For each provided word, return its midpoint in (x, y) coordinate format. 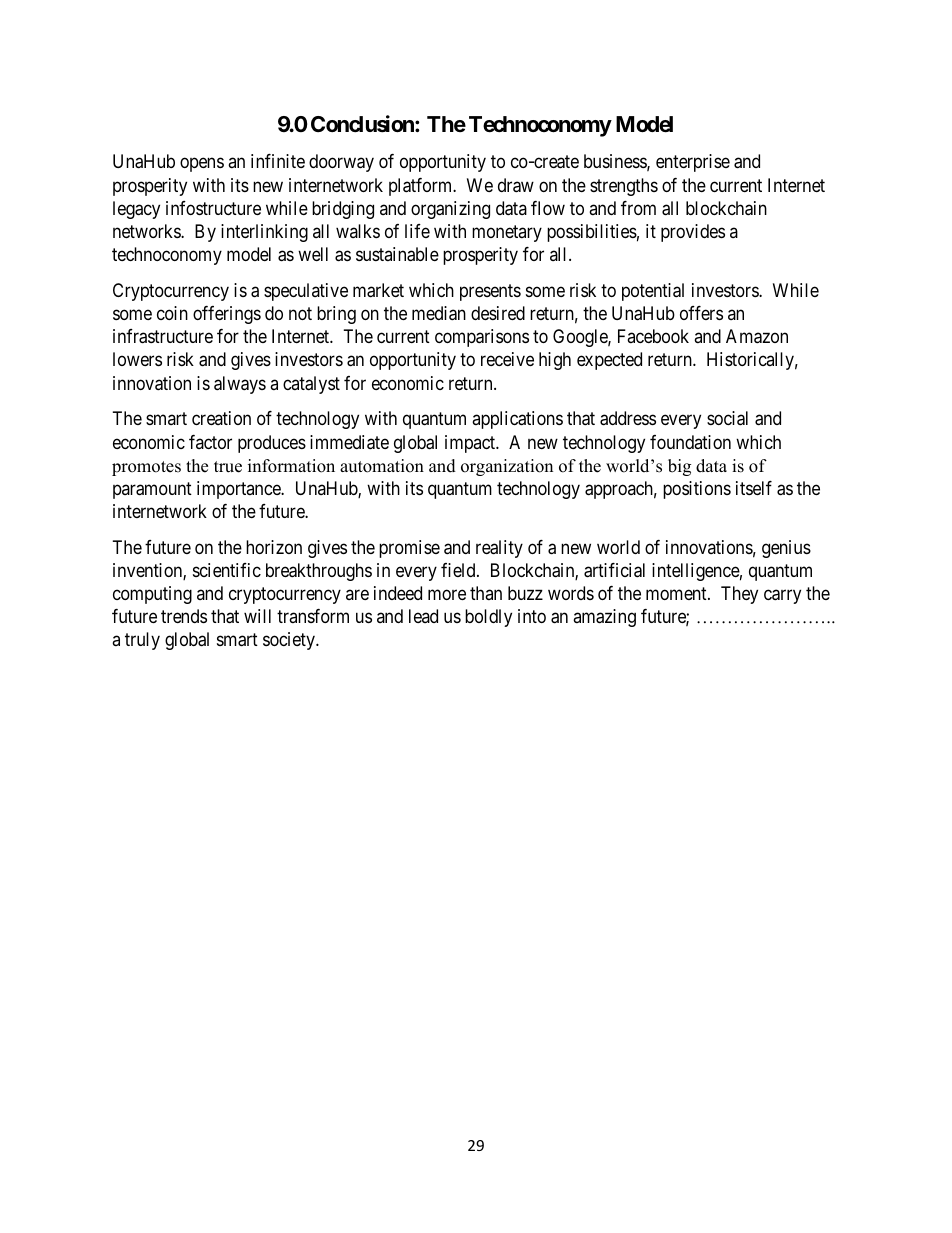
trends (184, 616)
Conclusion (363, 124)
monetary (507, 233)
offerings (227, 315)
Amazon (757, 336)
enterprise (693, 163)
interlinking (264, 233)
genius (786, 549)
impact (471, 444)
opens (202, 165)
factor (210, 442)
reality (499, 549)
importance (240, 490)
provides (693, 233)
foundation (690, 442)
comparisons (482, 338)
